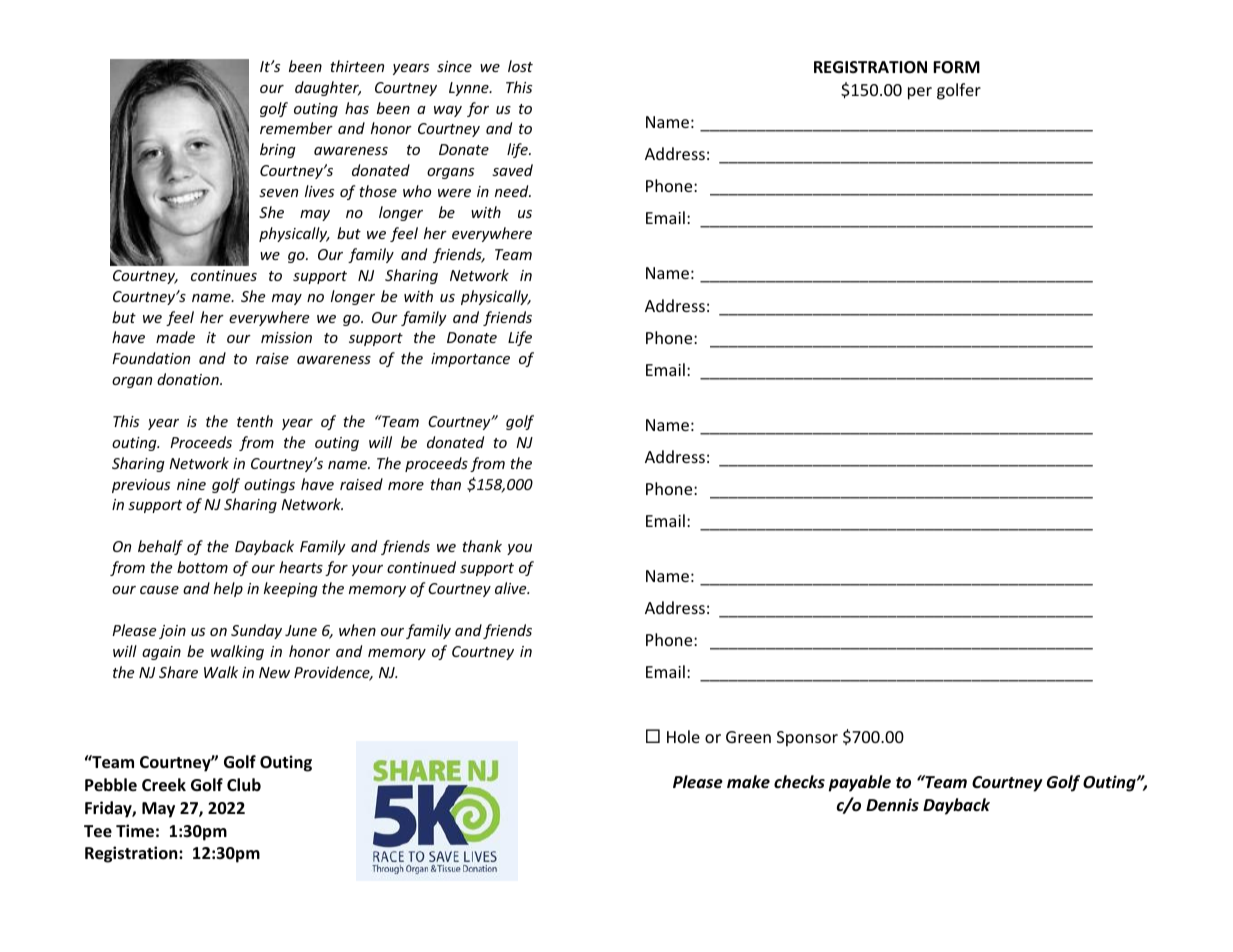  Describe the element at coordinates (683, 736) in the screenshot. I see `Hole` at that location.
